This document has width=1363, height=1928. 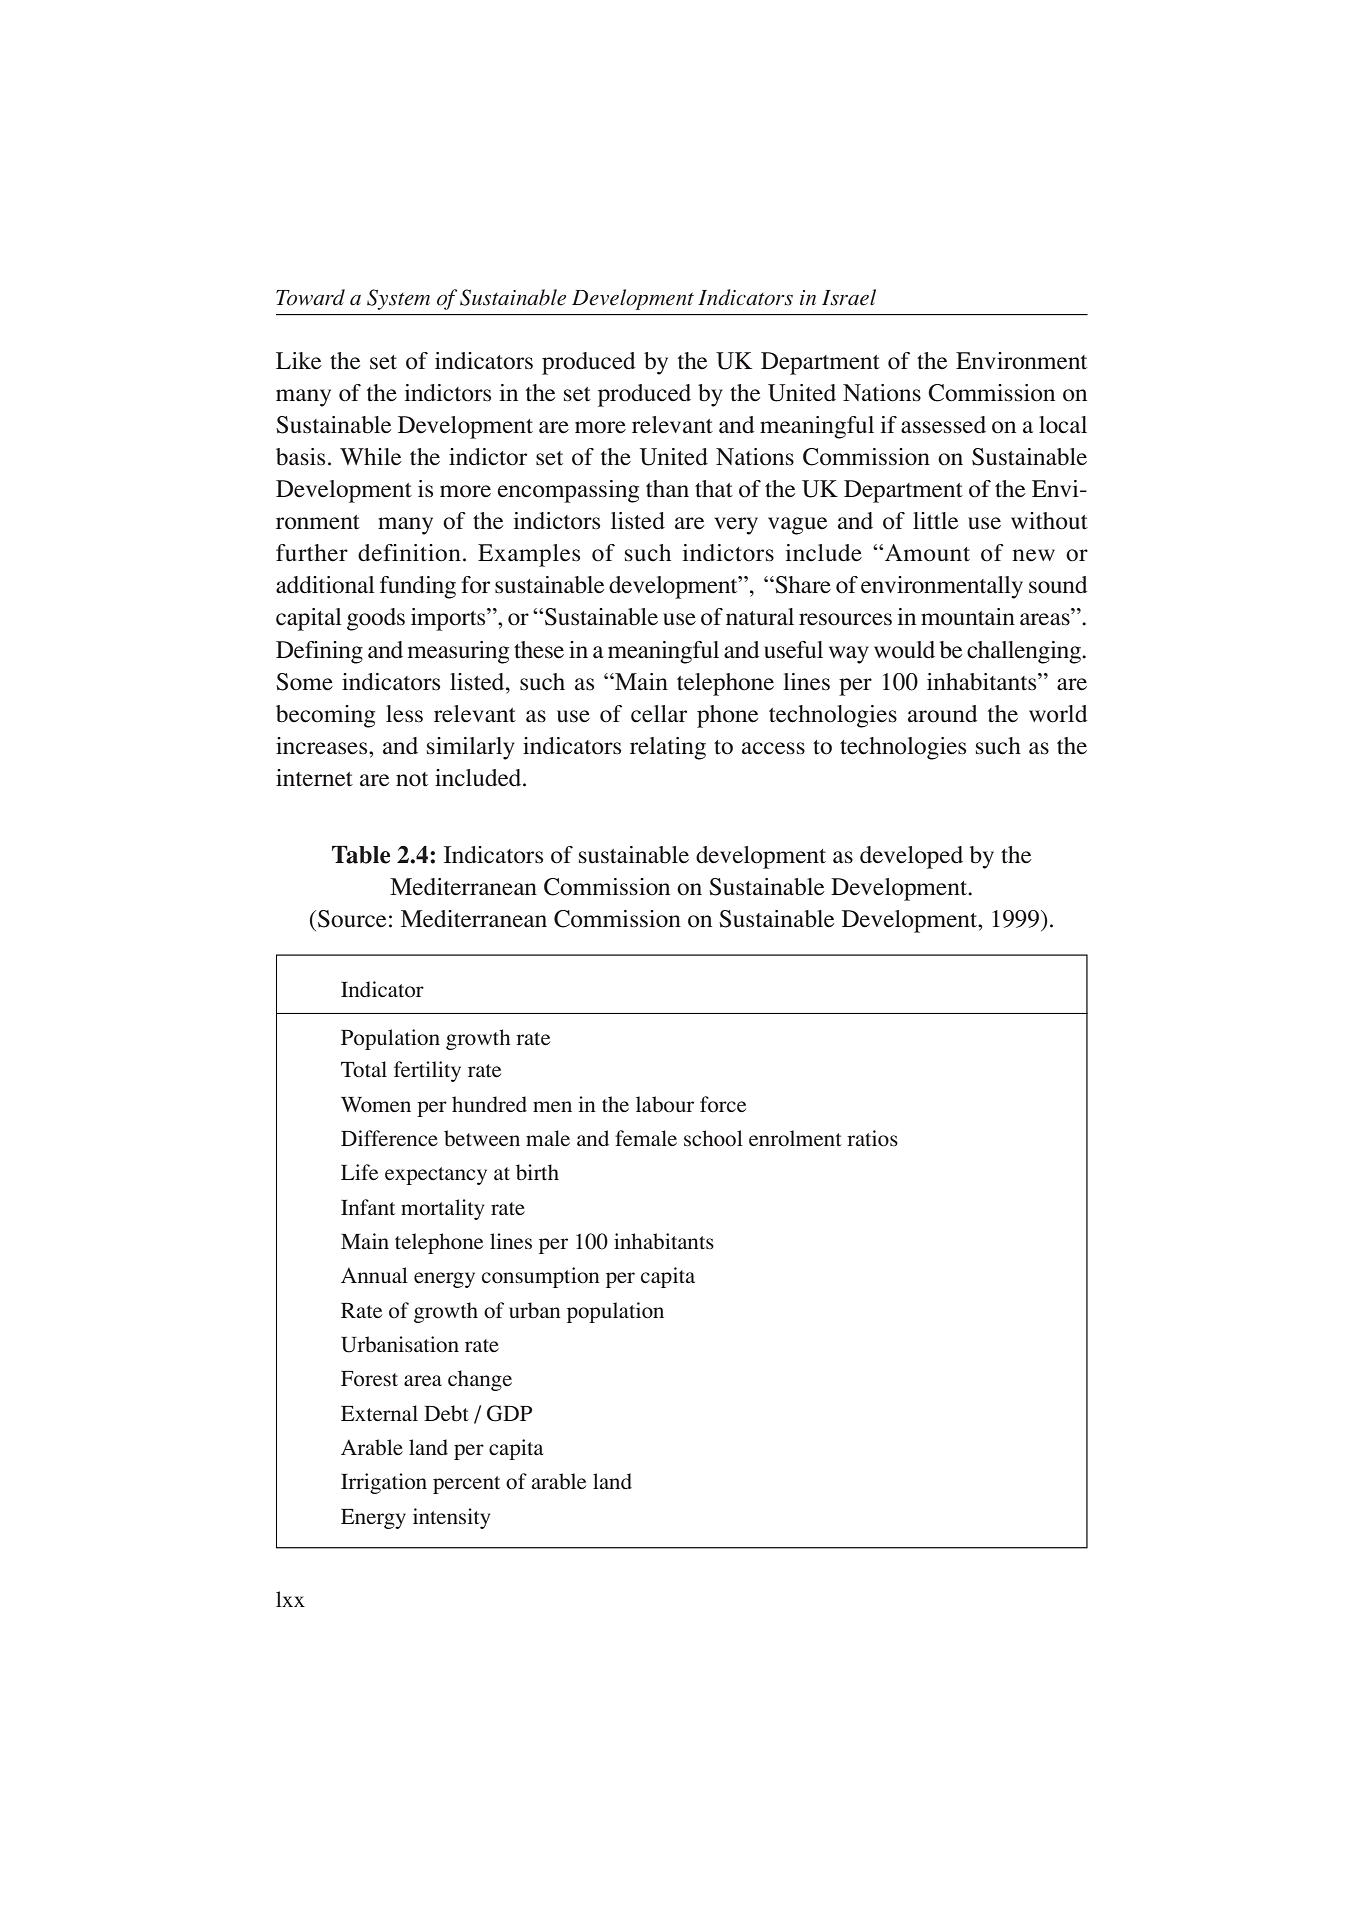 What do you see at coordinates (466, 1485) in the document?
I see `percent` at bounding box center [466, 1485].
